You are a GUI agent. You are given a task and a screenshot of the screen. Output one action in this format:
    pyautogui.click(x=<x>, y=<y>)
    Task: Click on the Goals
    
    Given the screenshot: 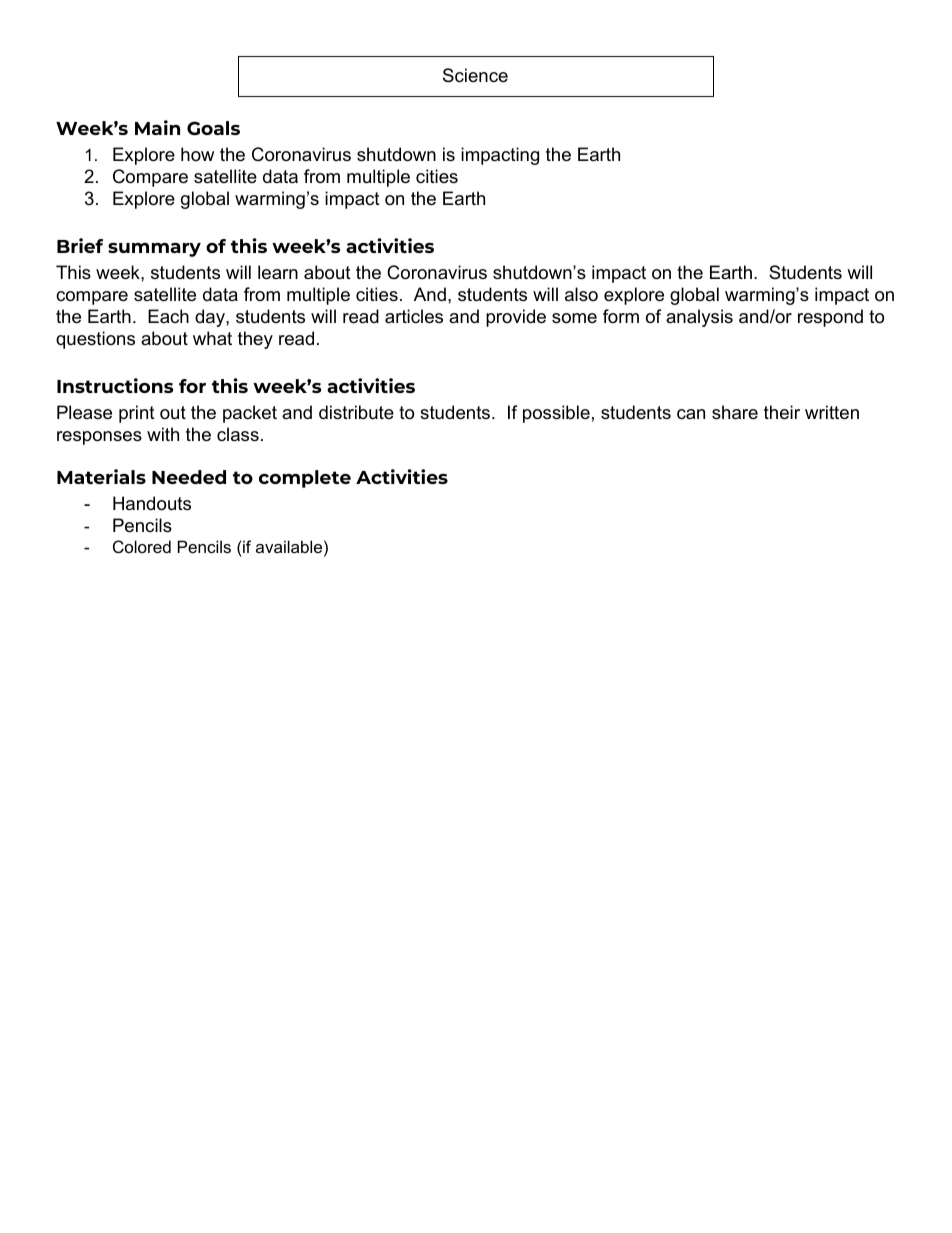 What is the action you would take?
    pyautogui.click(x=213, y=128)
